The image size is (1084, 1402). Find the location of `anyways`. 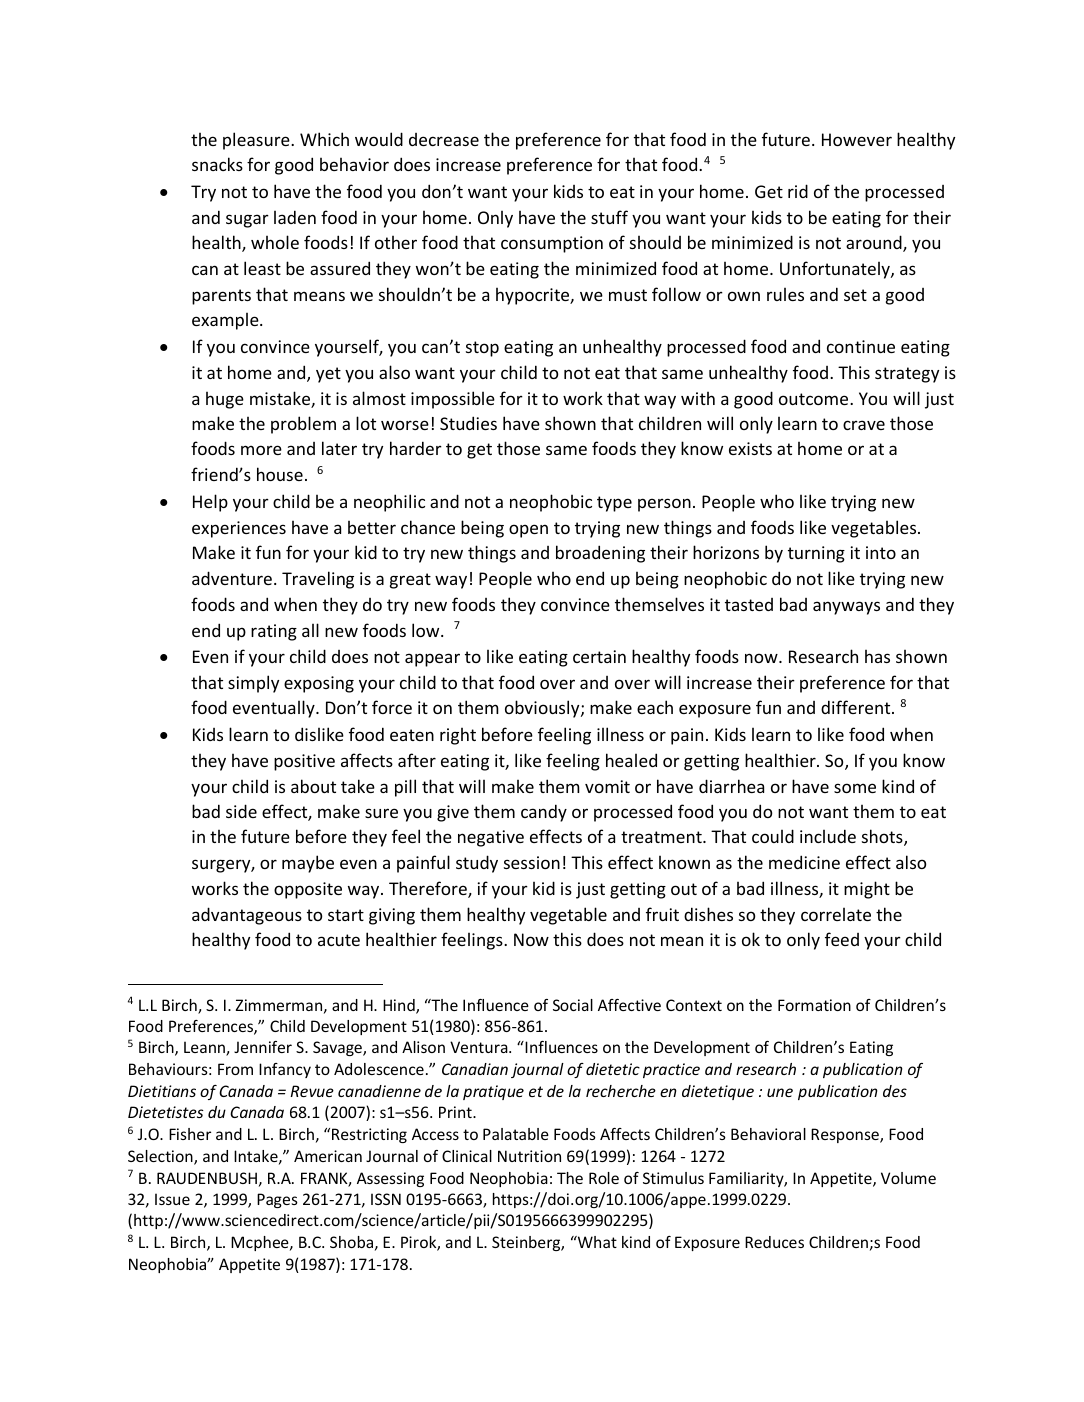

anyways is located at coordinates (846, 608).
